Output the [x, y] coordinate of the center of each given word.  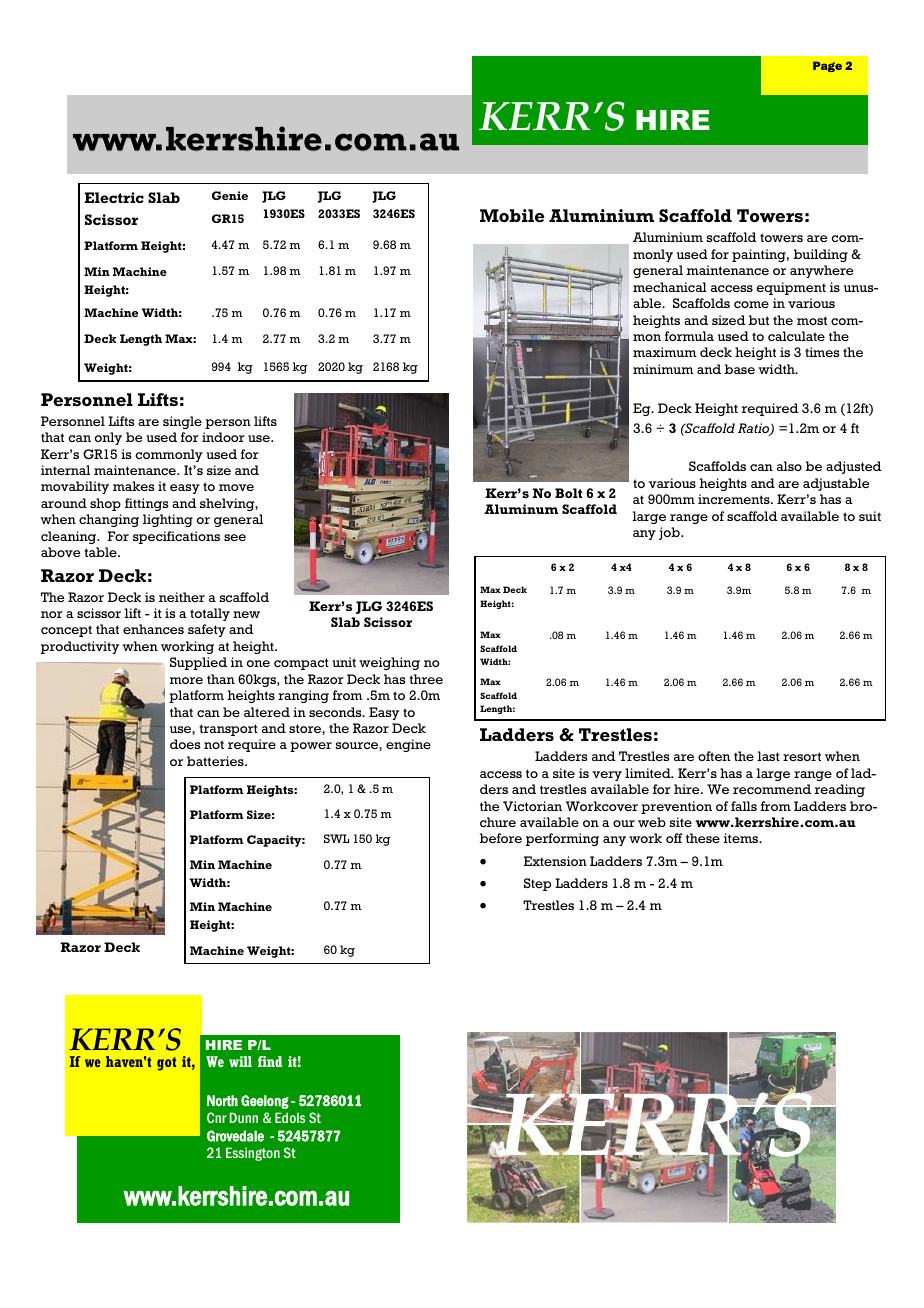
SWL [336, 838]
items [742, 838]
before [501, 838]
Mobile [512, 215]
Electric [114, 197]
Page [827, 66]
